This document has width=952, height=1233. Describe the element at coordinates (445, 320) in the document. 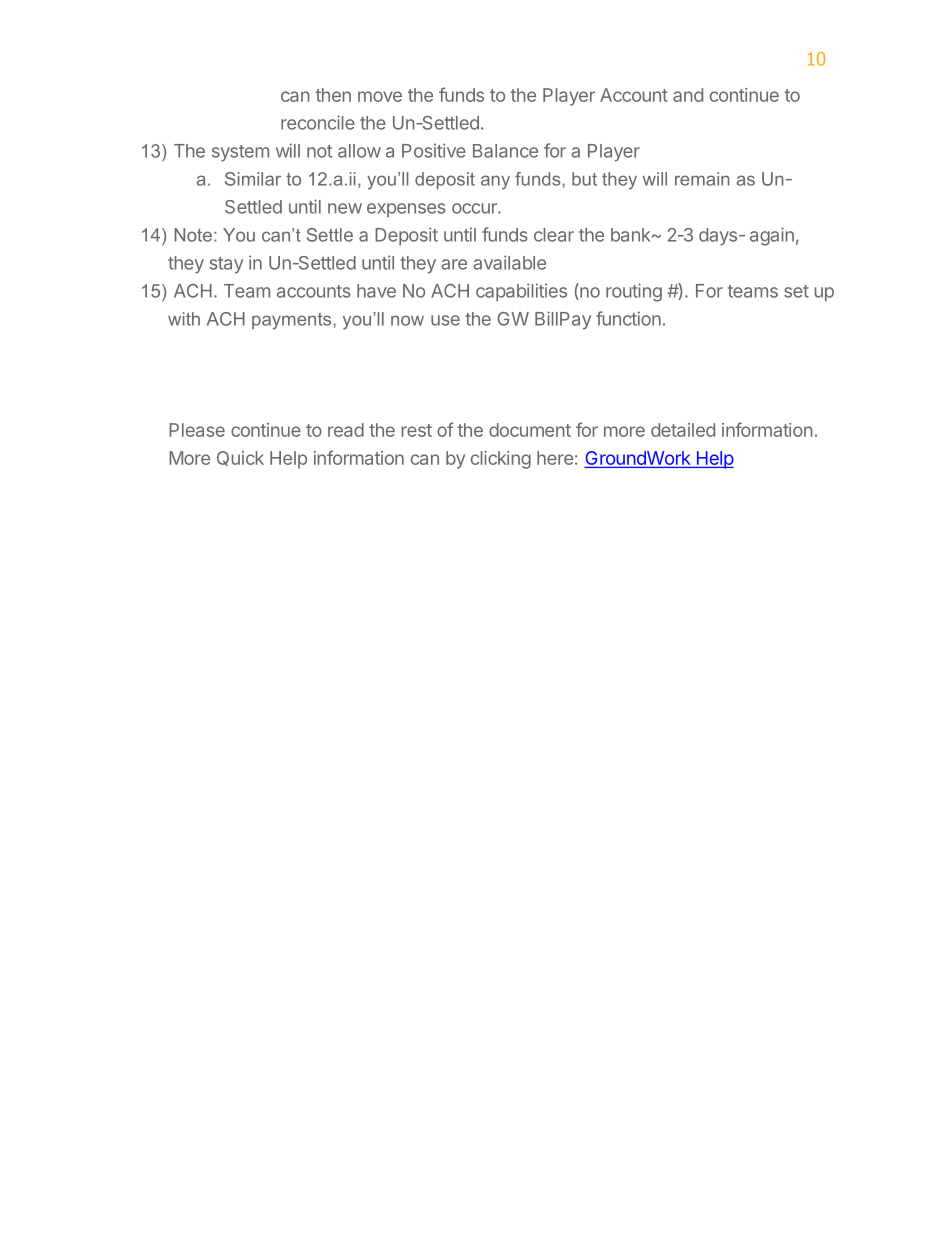

I see `use` at that location.
